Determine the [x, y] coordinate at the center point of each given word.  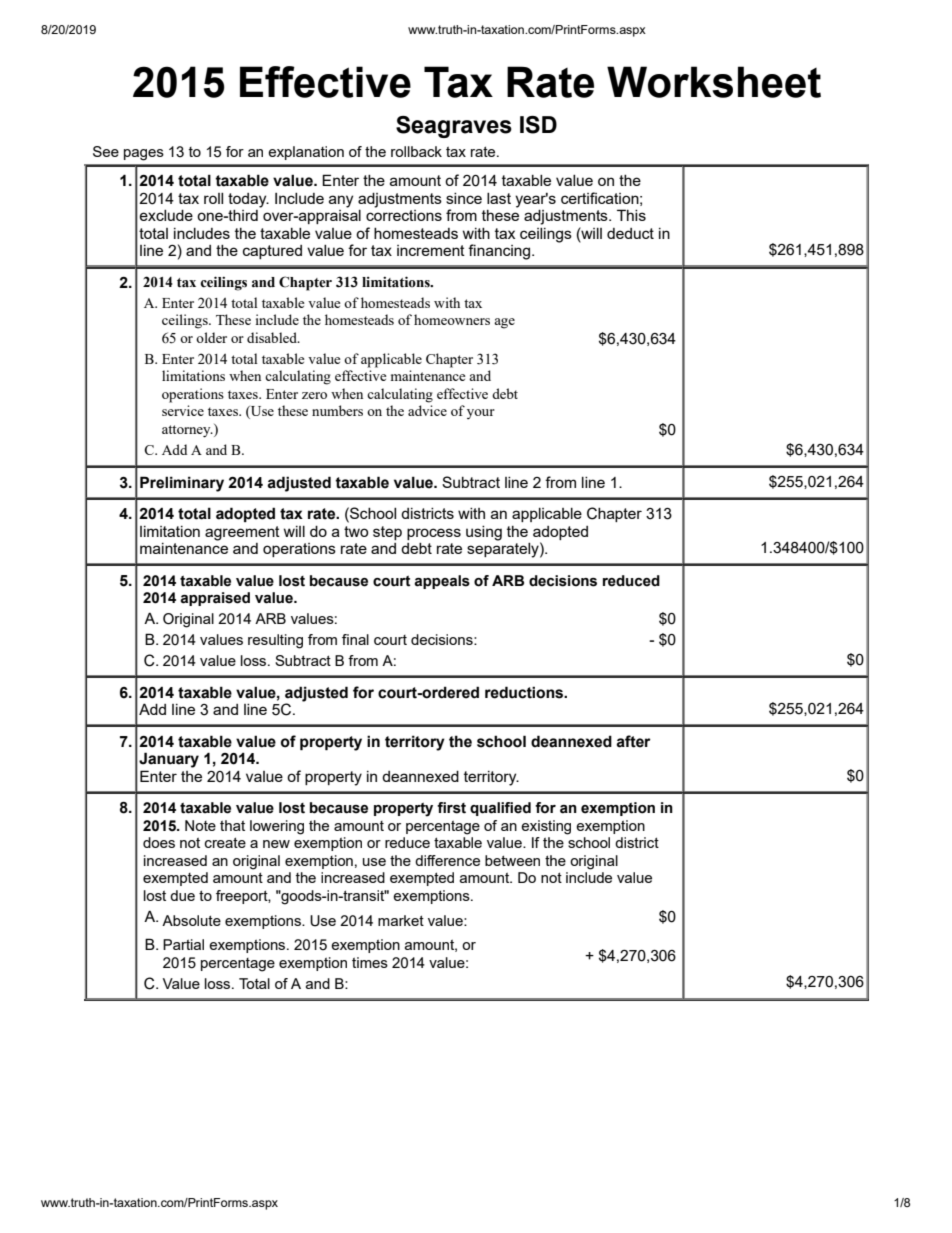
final [355, 639]
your [481, 414]
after [633, 741]
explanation [306, 153]
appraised [215, 599]
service [183, 410]
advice [427, 410]
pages [144, 155]
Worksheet [714, 82]
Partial [183, 944]
